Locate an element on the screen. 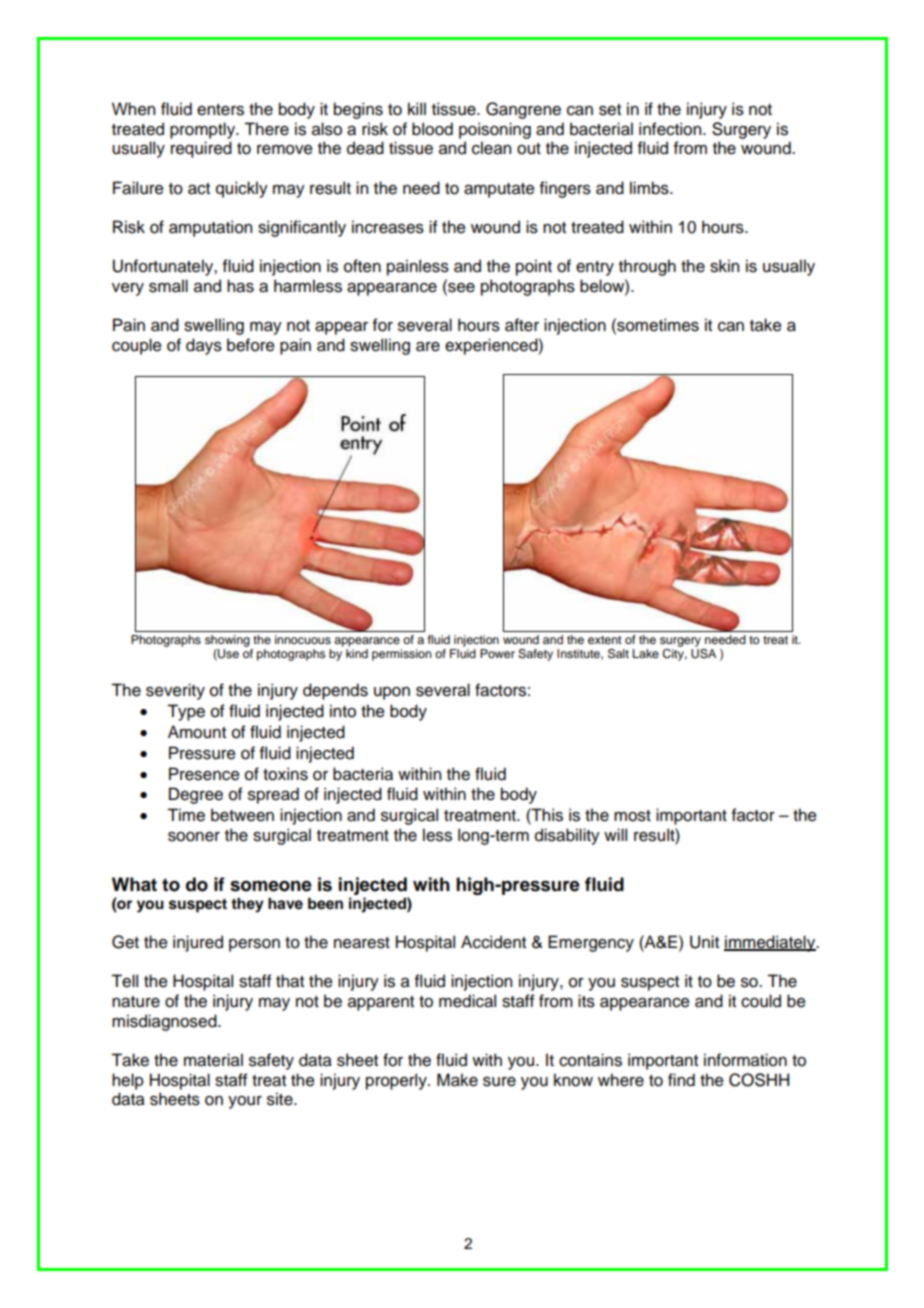  innocuous is located at coordinates (303, 639).
